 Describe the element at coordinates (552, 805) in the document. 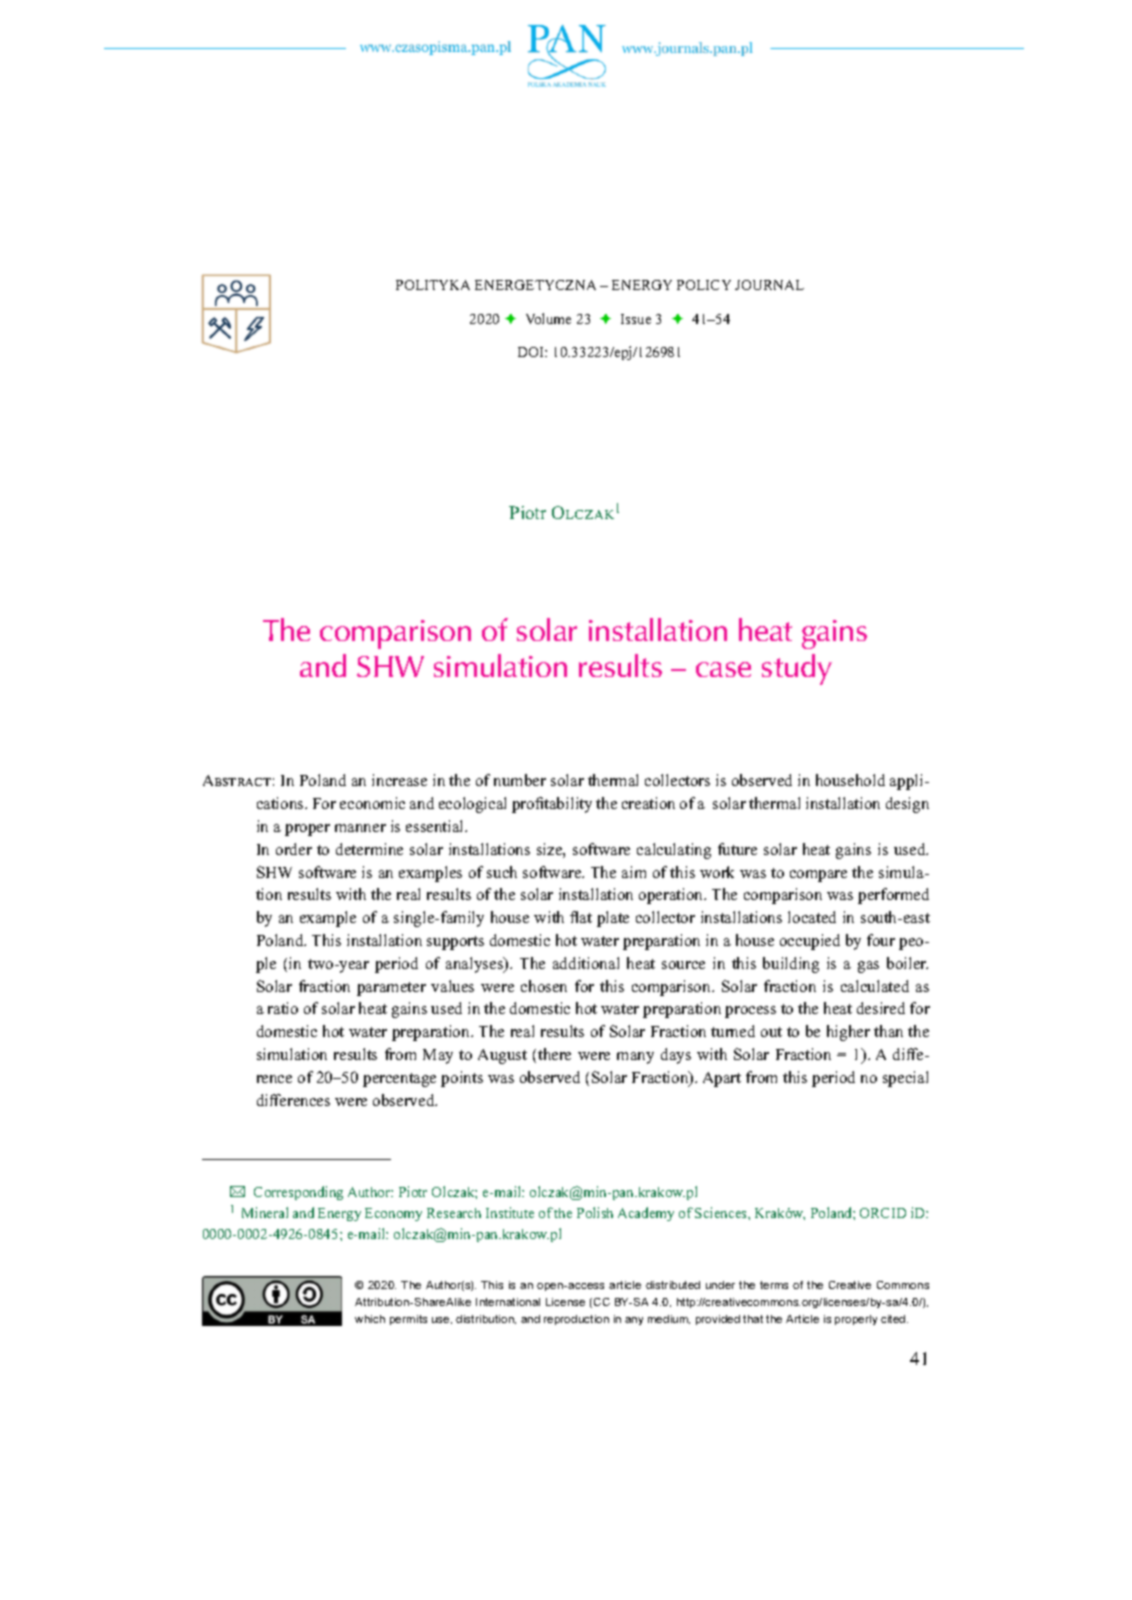

I see `profitability` at that location.
